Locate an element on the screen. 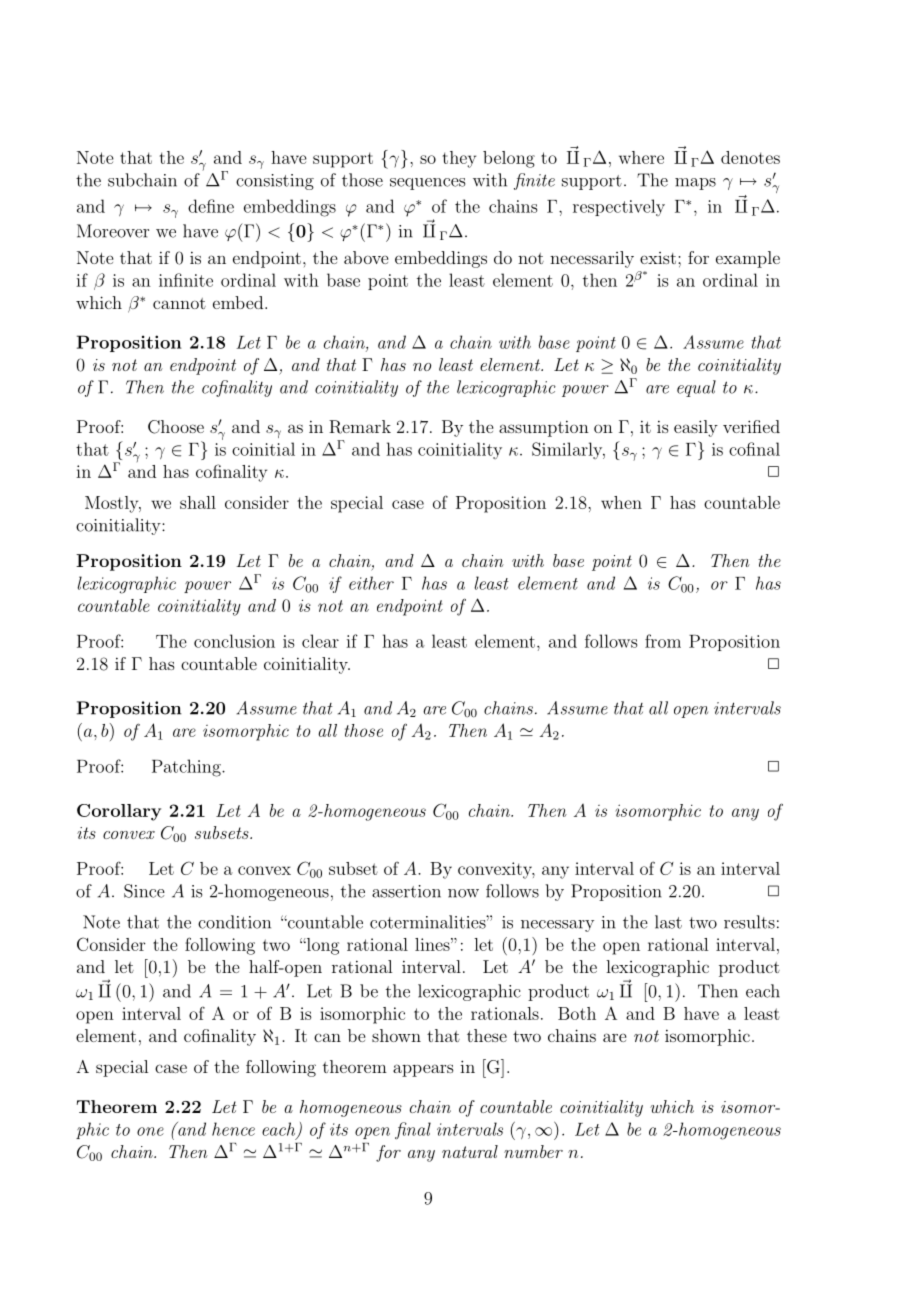 The height and width of the screenshot is (1308, 924). Patching is located at coordinates (187, 768).
